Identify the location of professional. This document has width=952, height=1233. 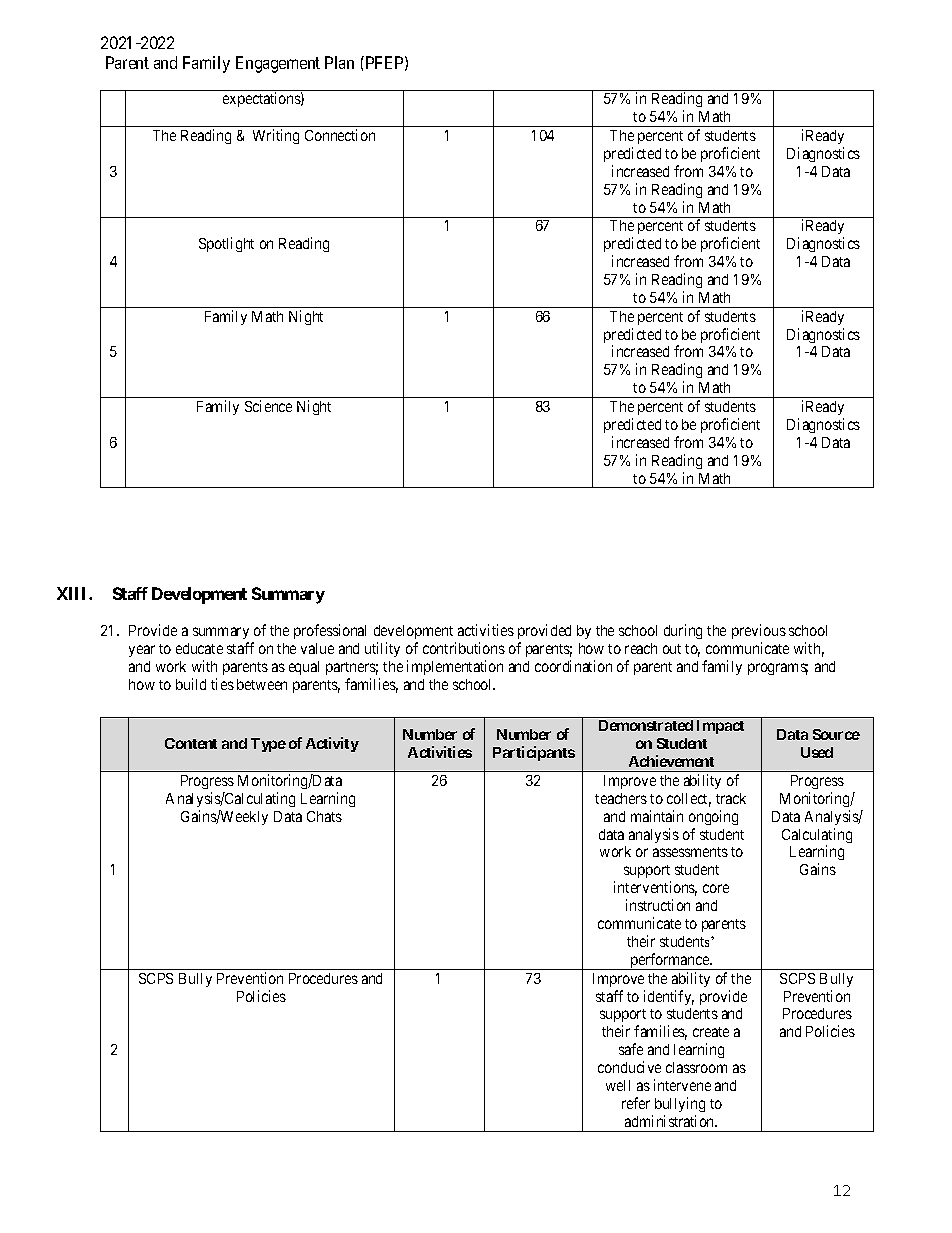
(330, 631).
